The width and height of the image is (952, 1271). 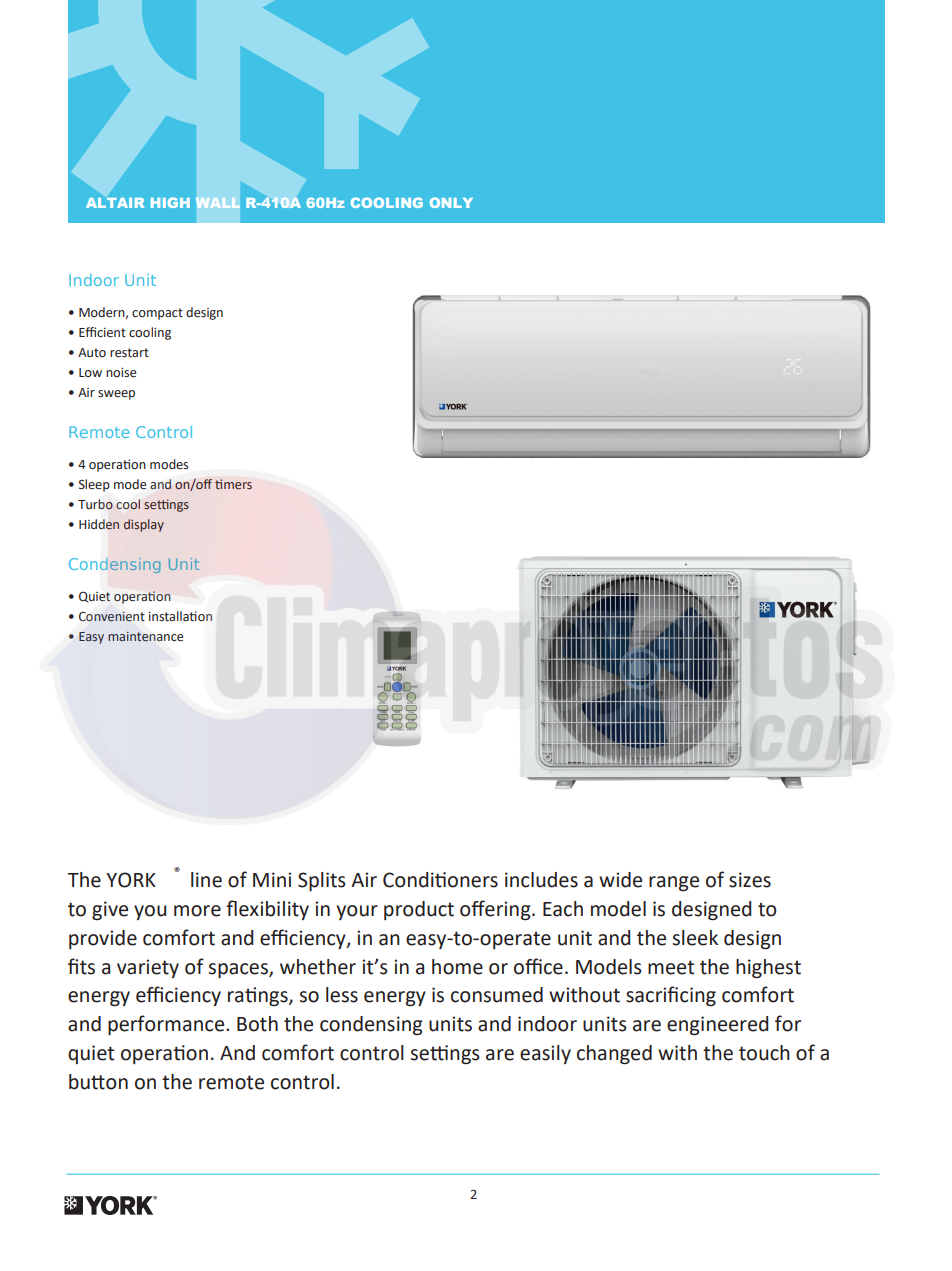 What do you see at coordinates (451, 202) in the image?
I see `ONLY` at bounding box center [451, 202].
